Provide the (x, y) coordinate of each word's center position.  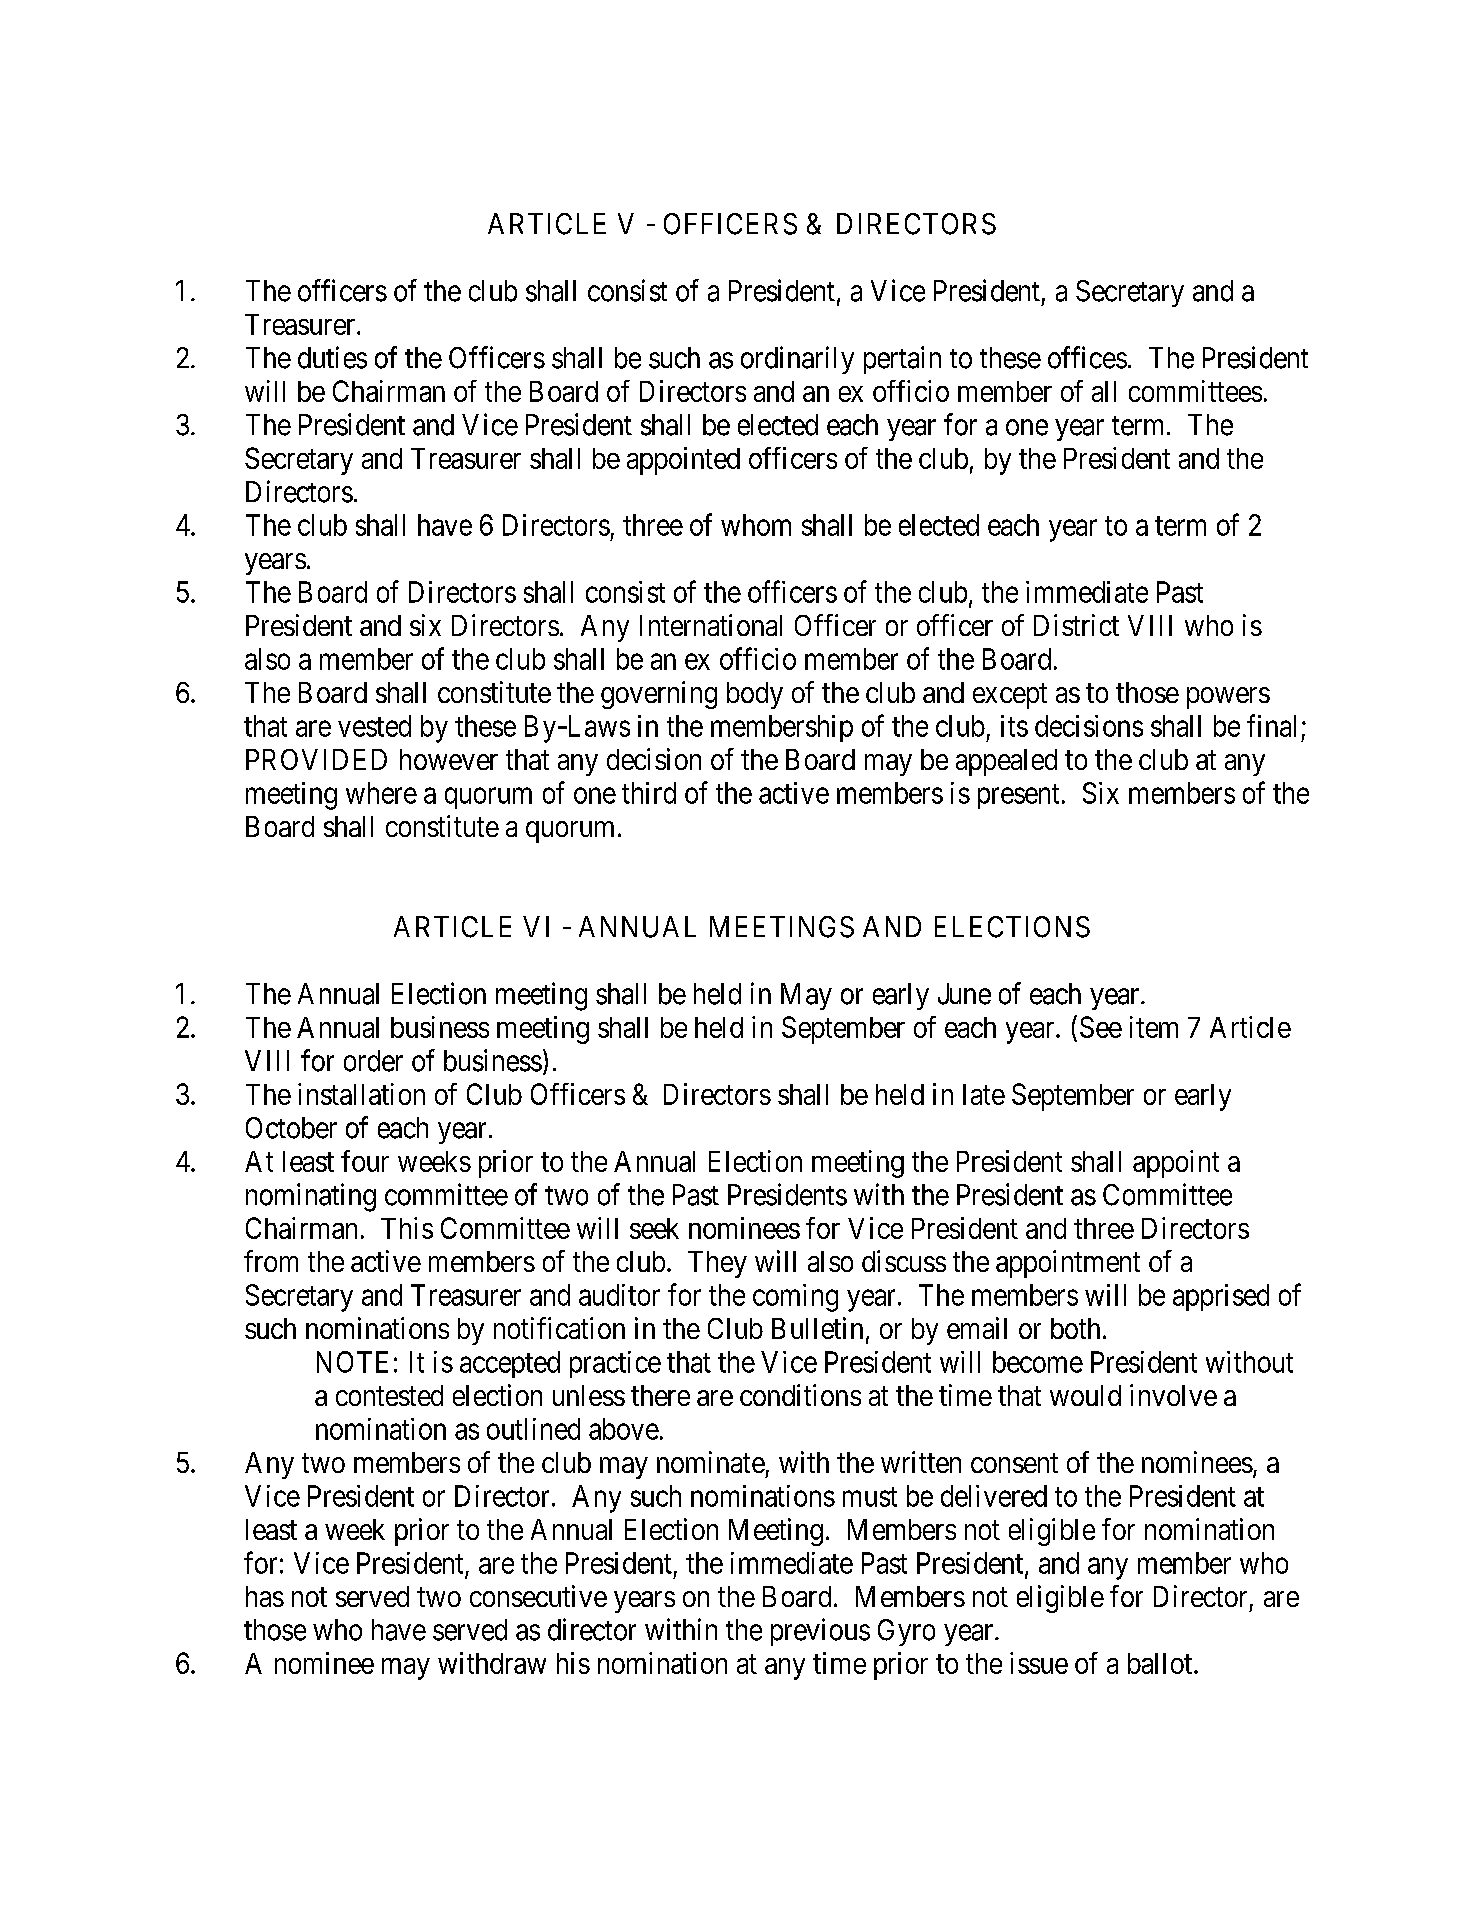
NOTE (352, 1362)
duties (332, 357)
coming (795, 1298)
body (755, 695)
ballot (1161, 1663)
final (1271, 725)
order (373, 1061)
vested (374, 726)
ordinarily (797, 360)
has (265, 1596)
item (1154, 1027)
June (964, 994)
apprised (1221, 1297)
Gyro (906, 1632)
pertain (902, 360)
